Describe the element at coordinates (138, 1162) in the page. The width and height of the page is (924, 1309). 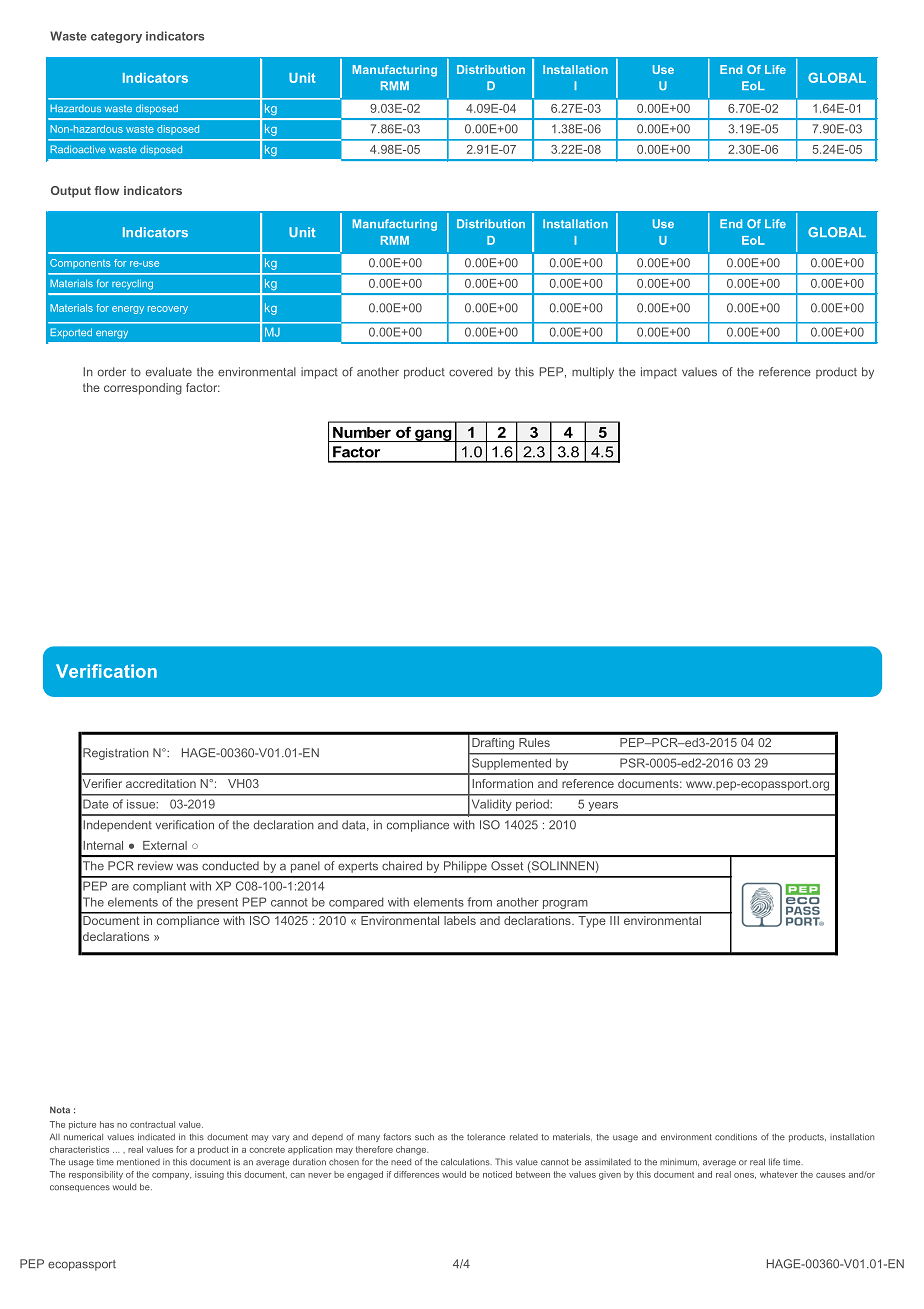
I see `mentioned` at that location.
